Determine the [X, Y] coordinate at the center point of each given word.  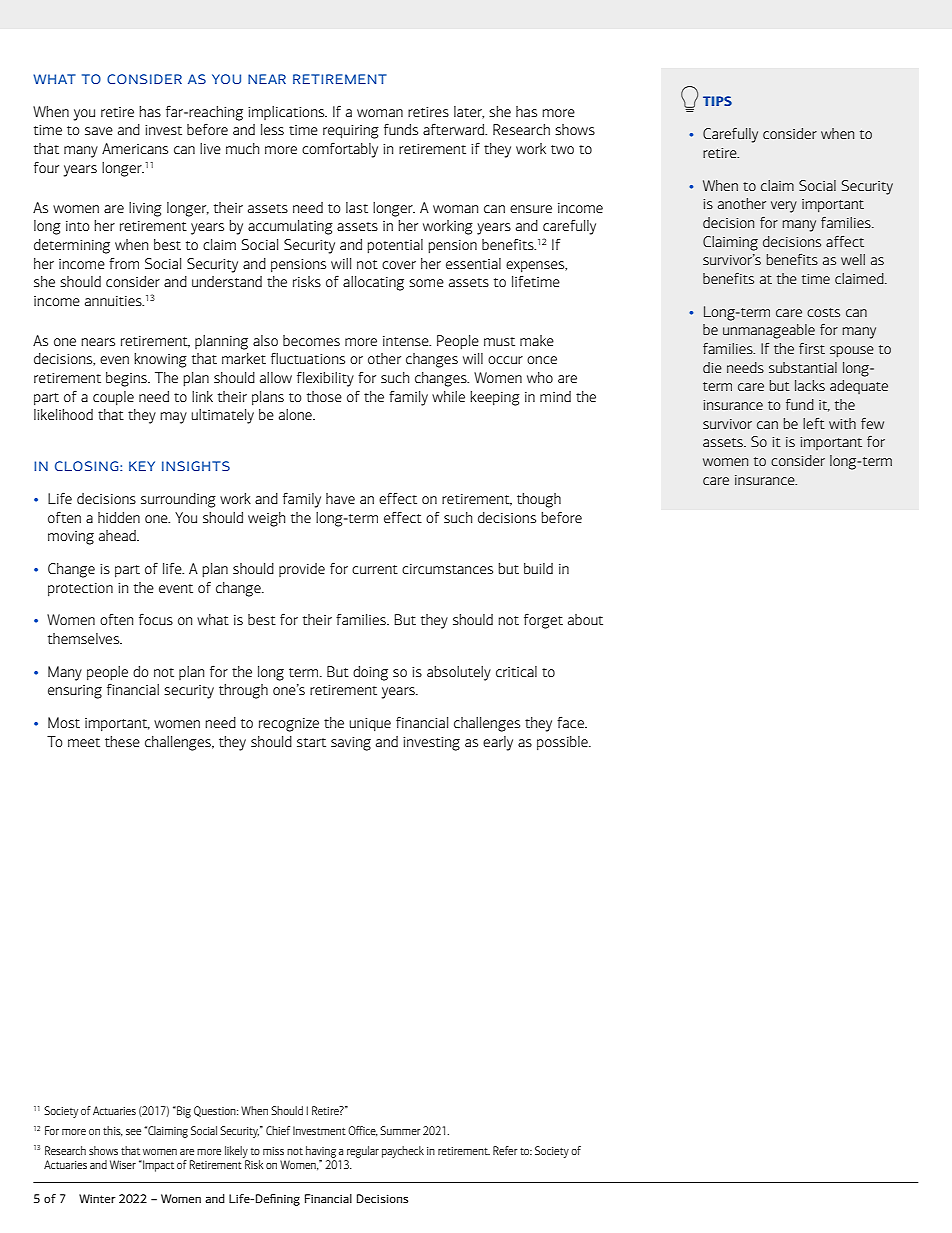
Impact [157, 1166]
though [539, 500]
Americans [135, 148]
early [498, 743]
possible [563, 743]
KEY [142, 466]
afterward [455, 129]
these [122, 741]
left [814, 423]
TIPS [717, 101]
